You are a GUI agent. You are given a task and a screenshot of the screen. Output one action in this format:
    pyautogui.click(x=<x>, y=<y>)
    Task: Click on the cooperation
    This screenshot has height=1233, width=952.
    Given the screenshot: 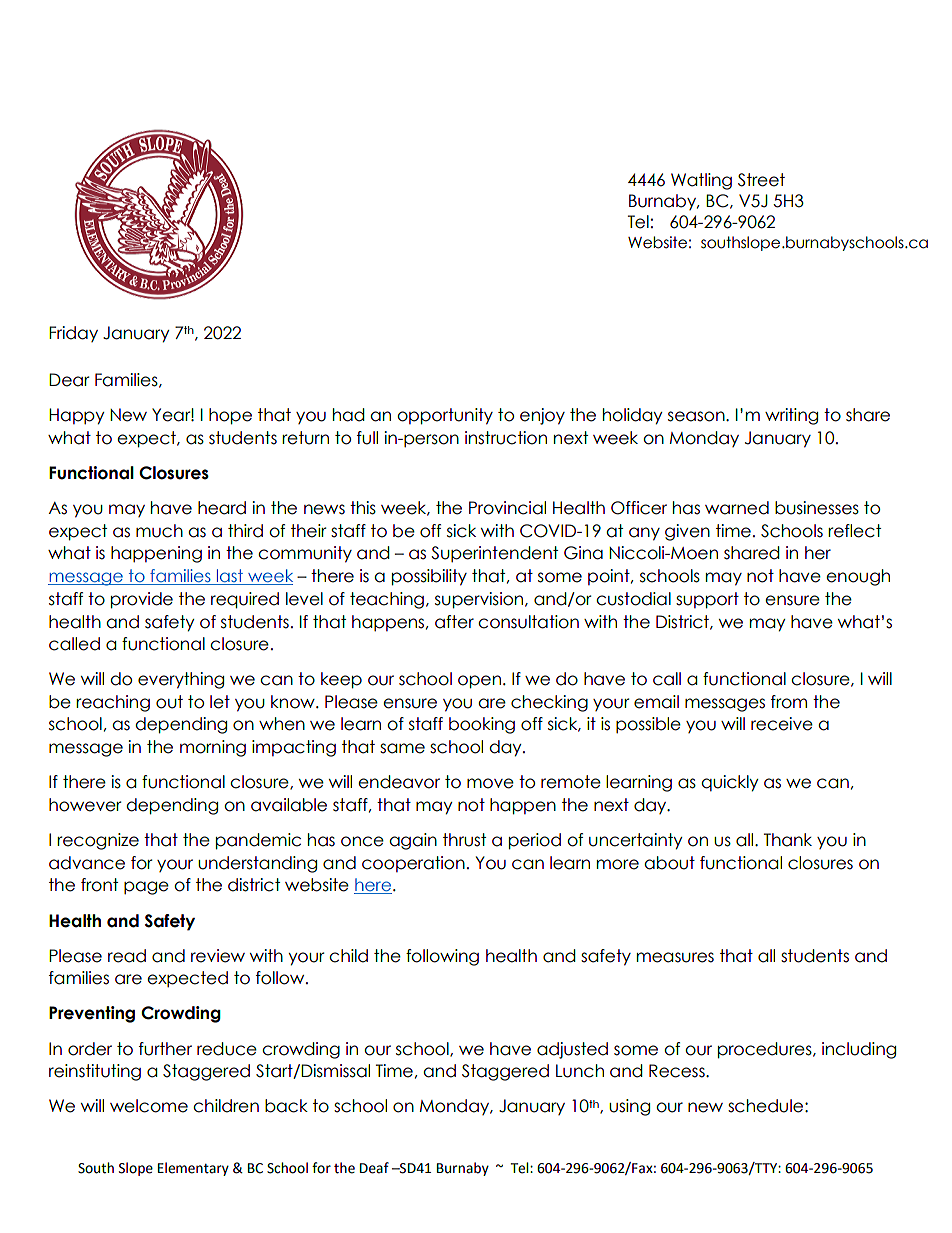 What is the action you would take?
    pyautogui.click(x=413, y=864)
